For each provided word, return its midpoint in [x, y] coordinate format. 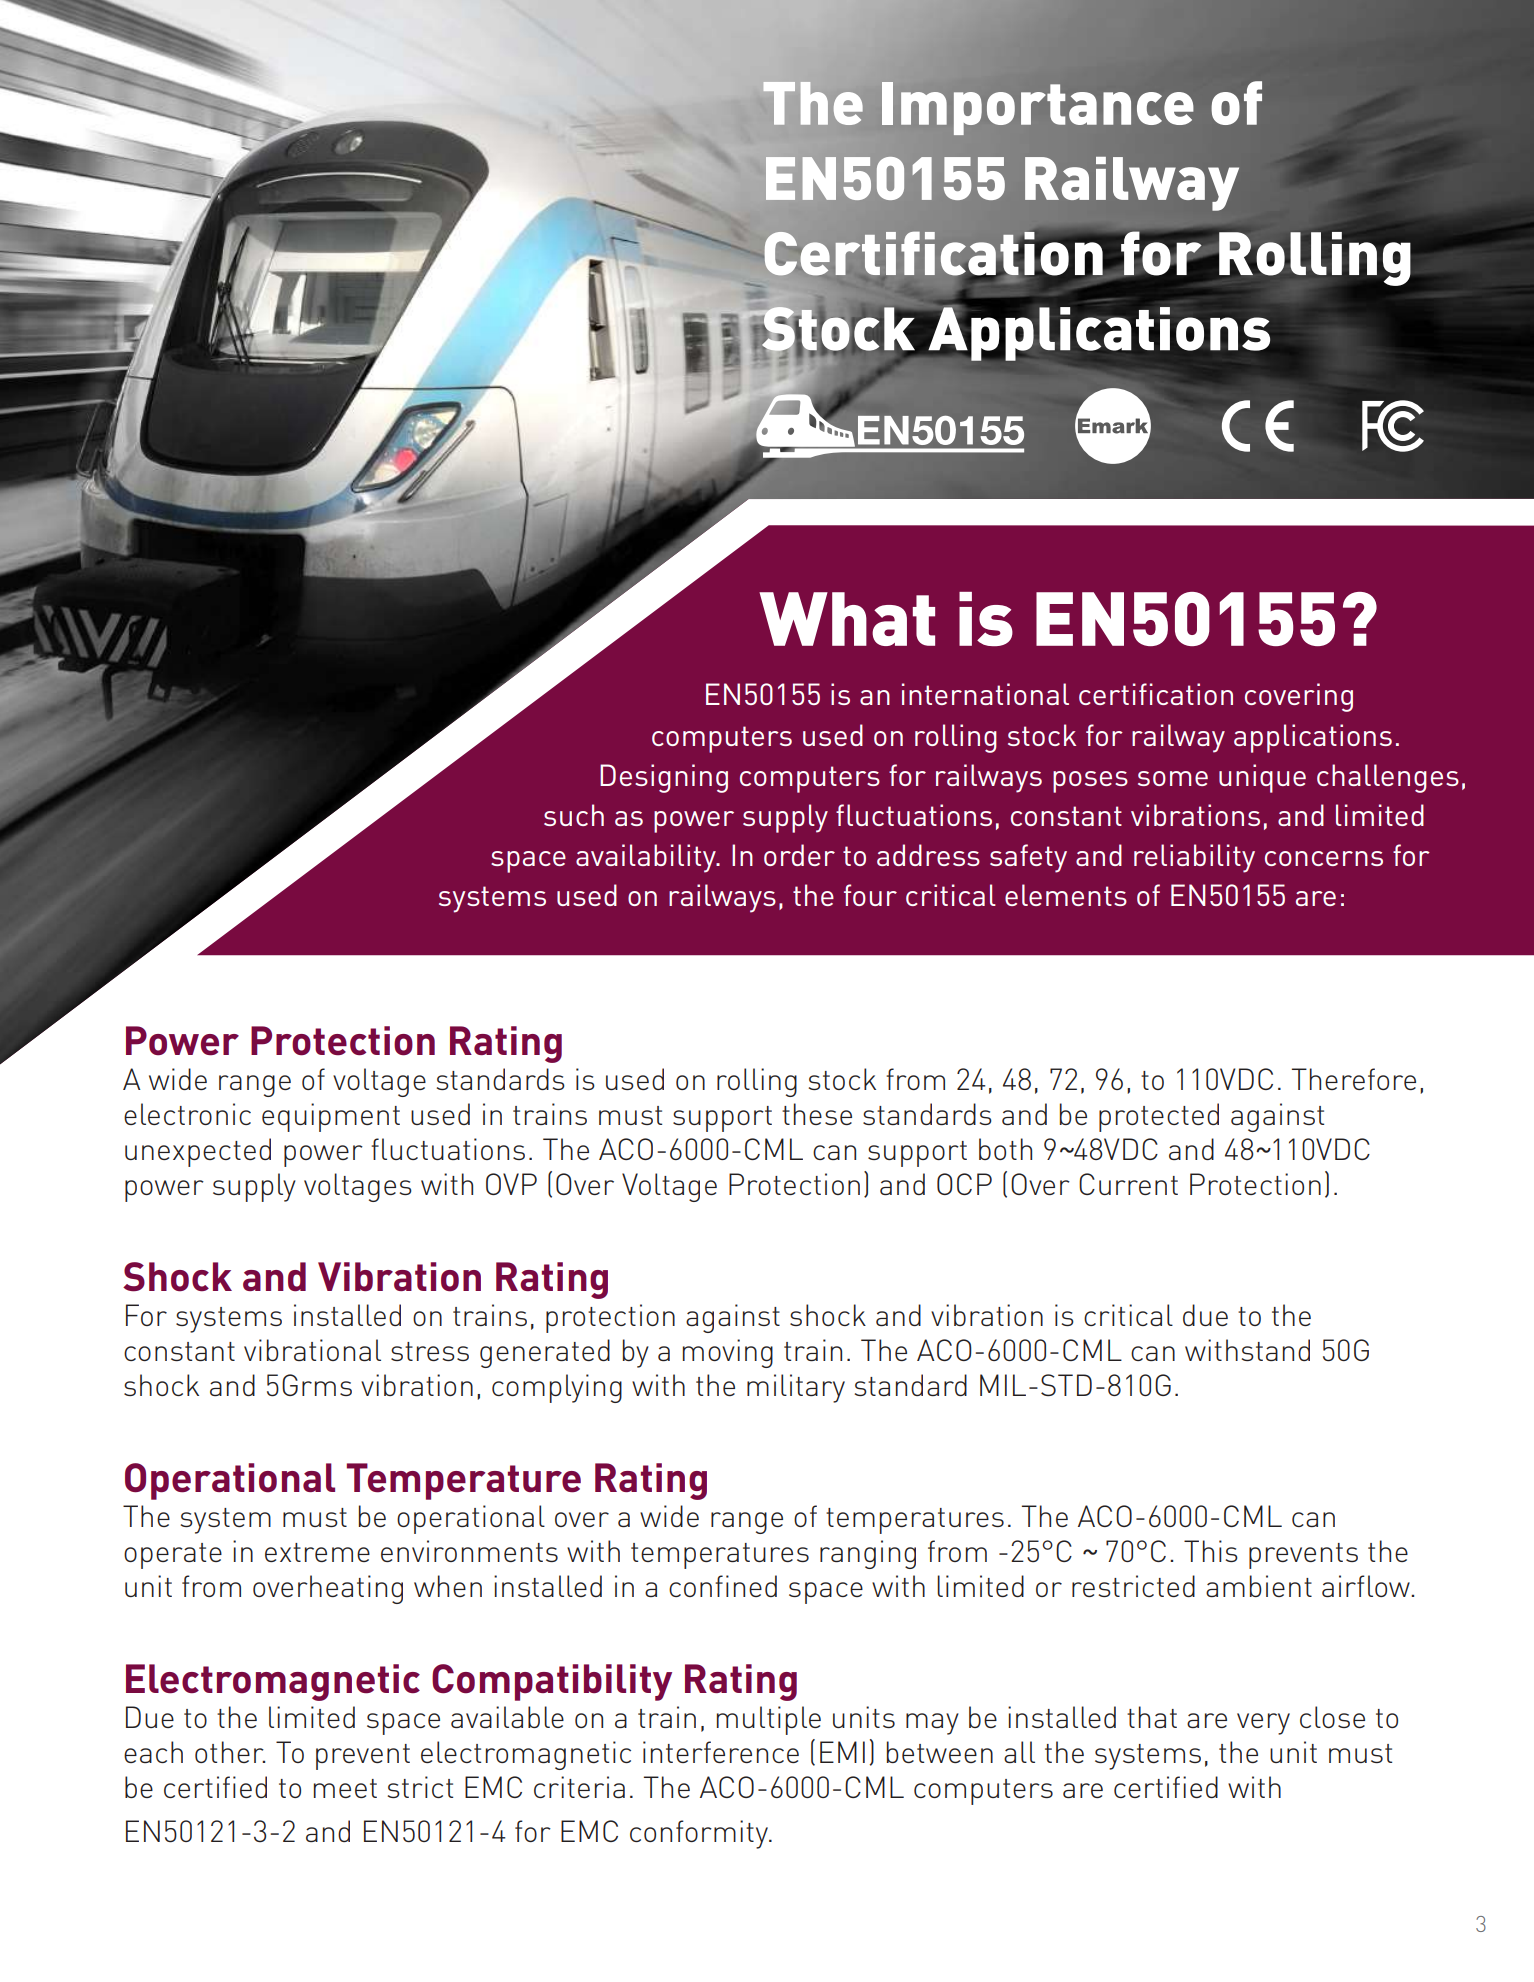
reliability [1194, 858]
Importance [1037, 108]
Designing [664, 778]
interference [721, 1752]
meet [345, 1788]
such [574, 815]
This [1211, 1551]
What [847, 619]
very [1263, 1724]
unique [1262, 778]
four [870, 895]
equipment [331, 1117]
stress [430, 1351]
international [985, 694]
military [796, 1388]
